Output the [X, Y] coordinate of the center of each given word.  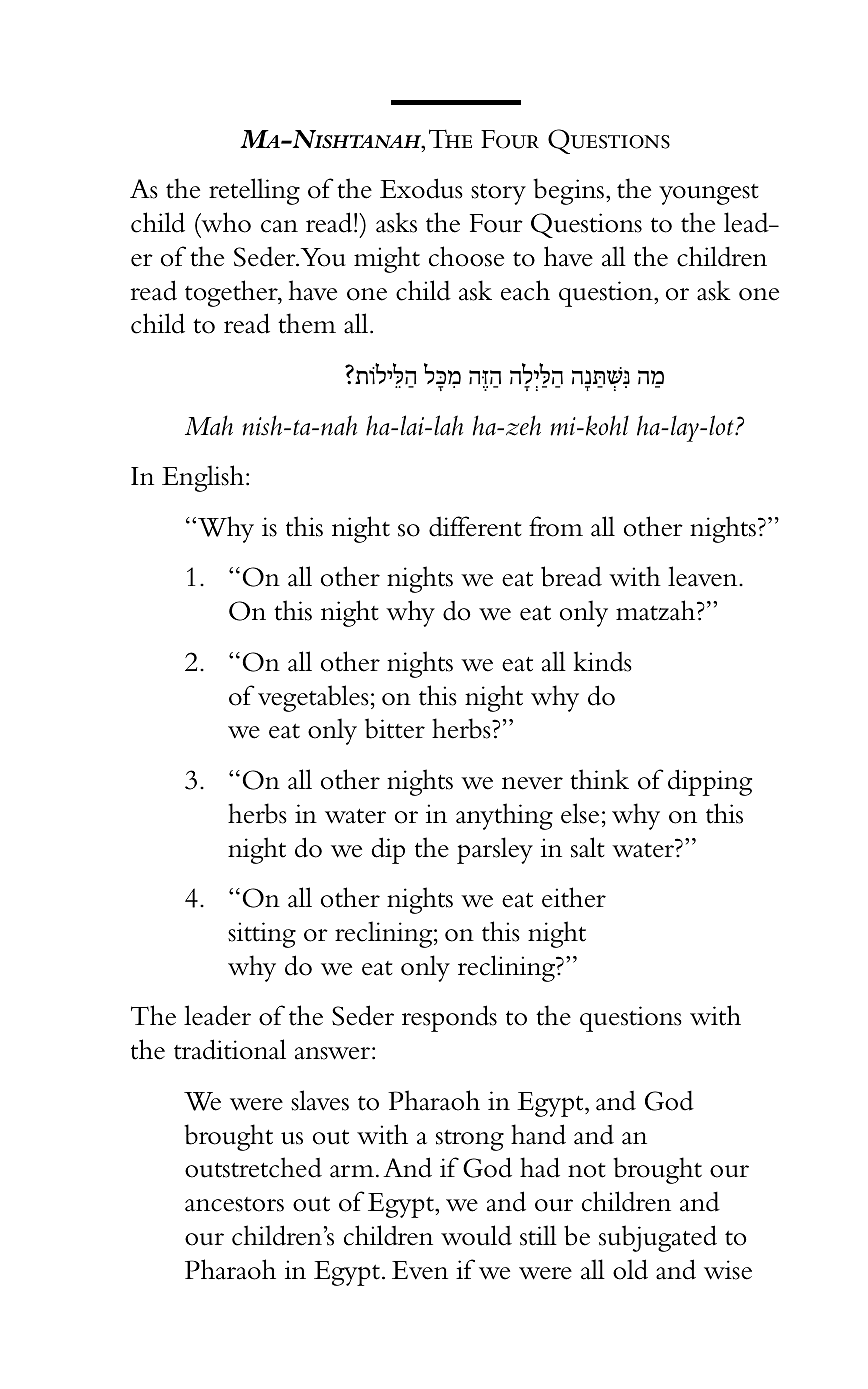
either [574, 897]
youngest [709, 194]
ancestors [234, 1204]
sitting [262, 935]
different [475, 526]
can [279, 226]
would [476, 1235]
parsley [495, 850]
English [204, 478]
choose [466, 256]
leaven [704, 576]
